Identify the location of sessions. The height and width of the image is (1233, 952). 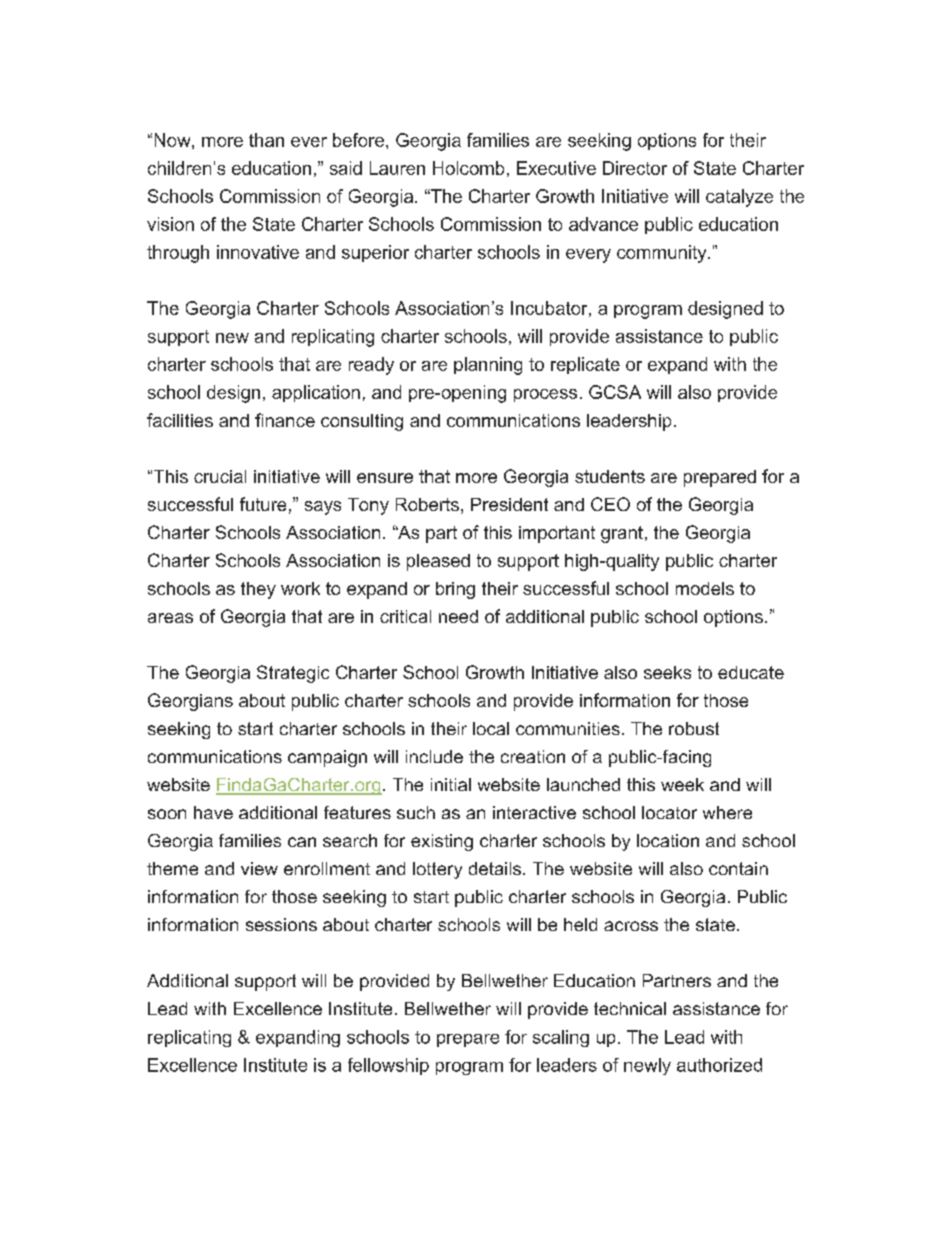
(281, 924).
